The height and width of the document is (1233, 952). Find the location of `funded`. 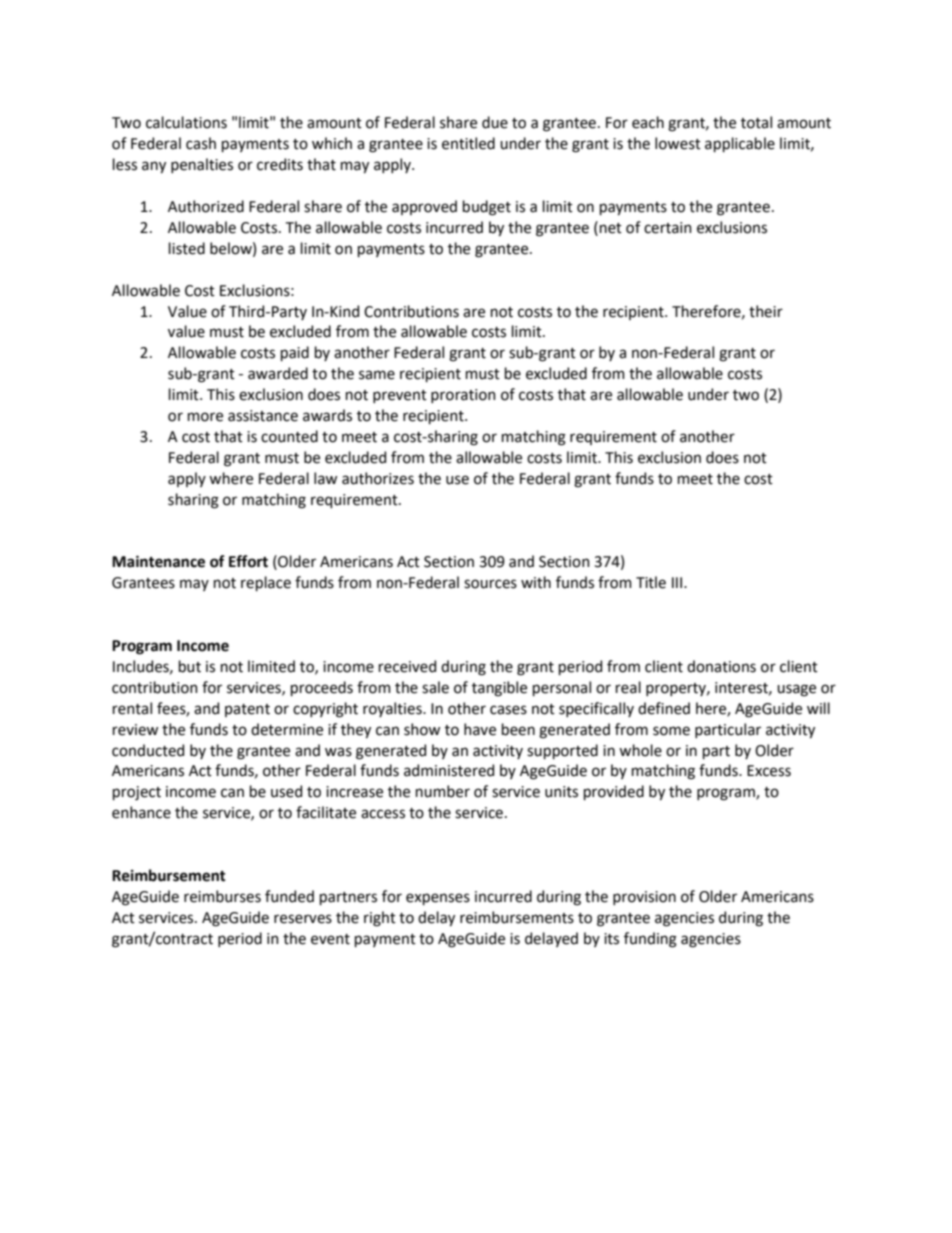

funded is located at coordinates (289, 896).
